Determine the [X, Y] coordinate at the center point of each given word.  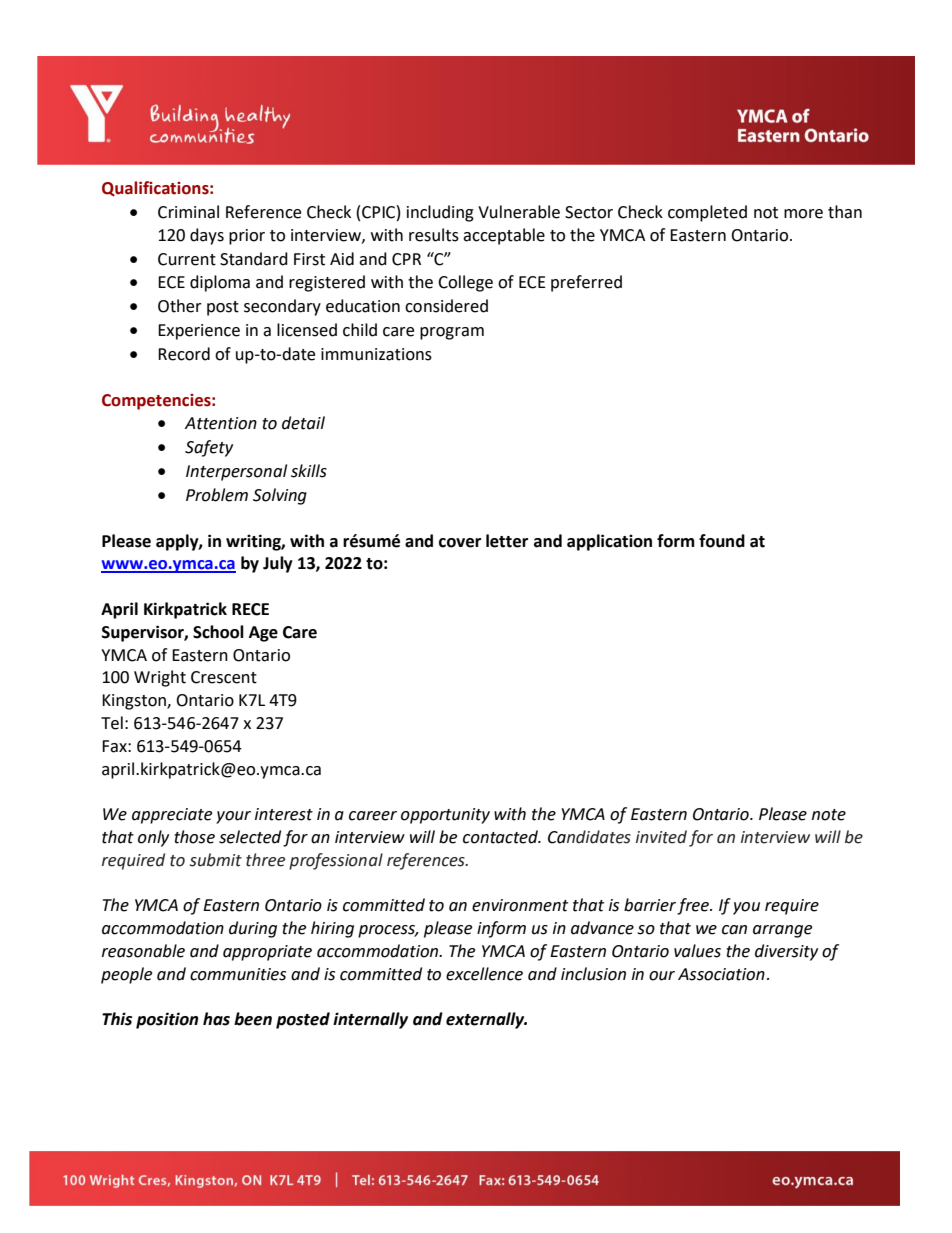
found [722, 541]
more [803, 214]
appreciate [172, 816]
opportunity [445, 816]
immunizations [376, 354]
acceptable [504, 236]
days [207, 236]
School [218, 632]
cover [460, 543]
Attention [221, 423]
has [216, 1019]
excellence [484, 974]
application [609, 542]
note [829, 815]
